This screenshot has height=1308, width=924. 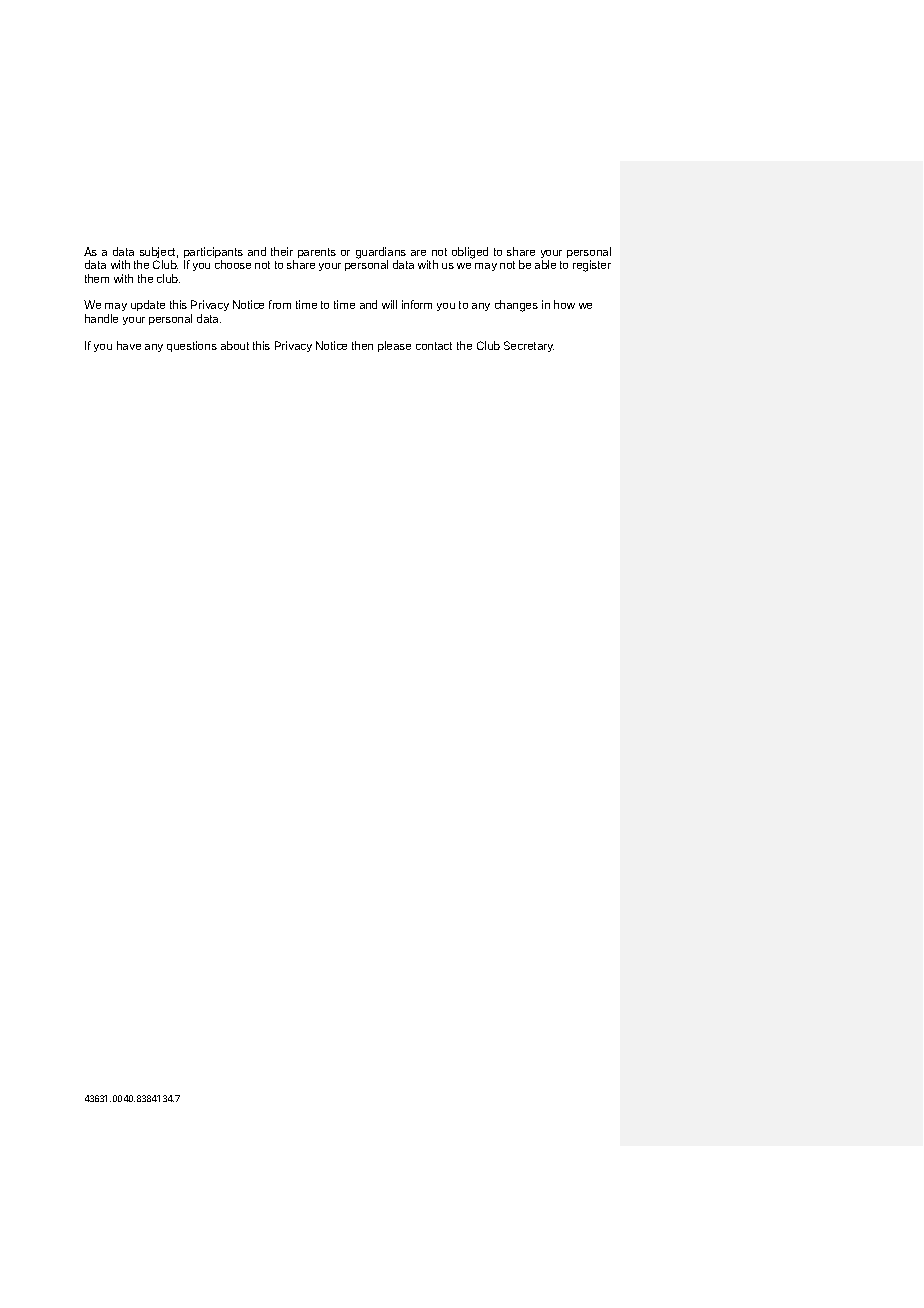 I want to click on from, so click(x=280, y=304).
